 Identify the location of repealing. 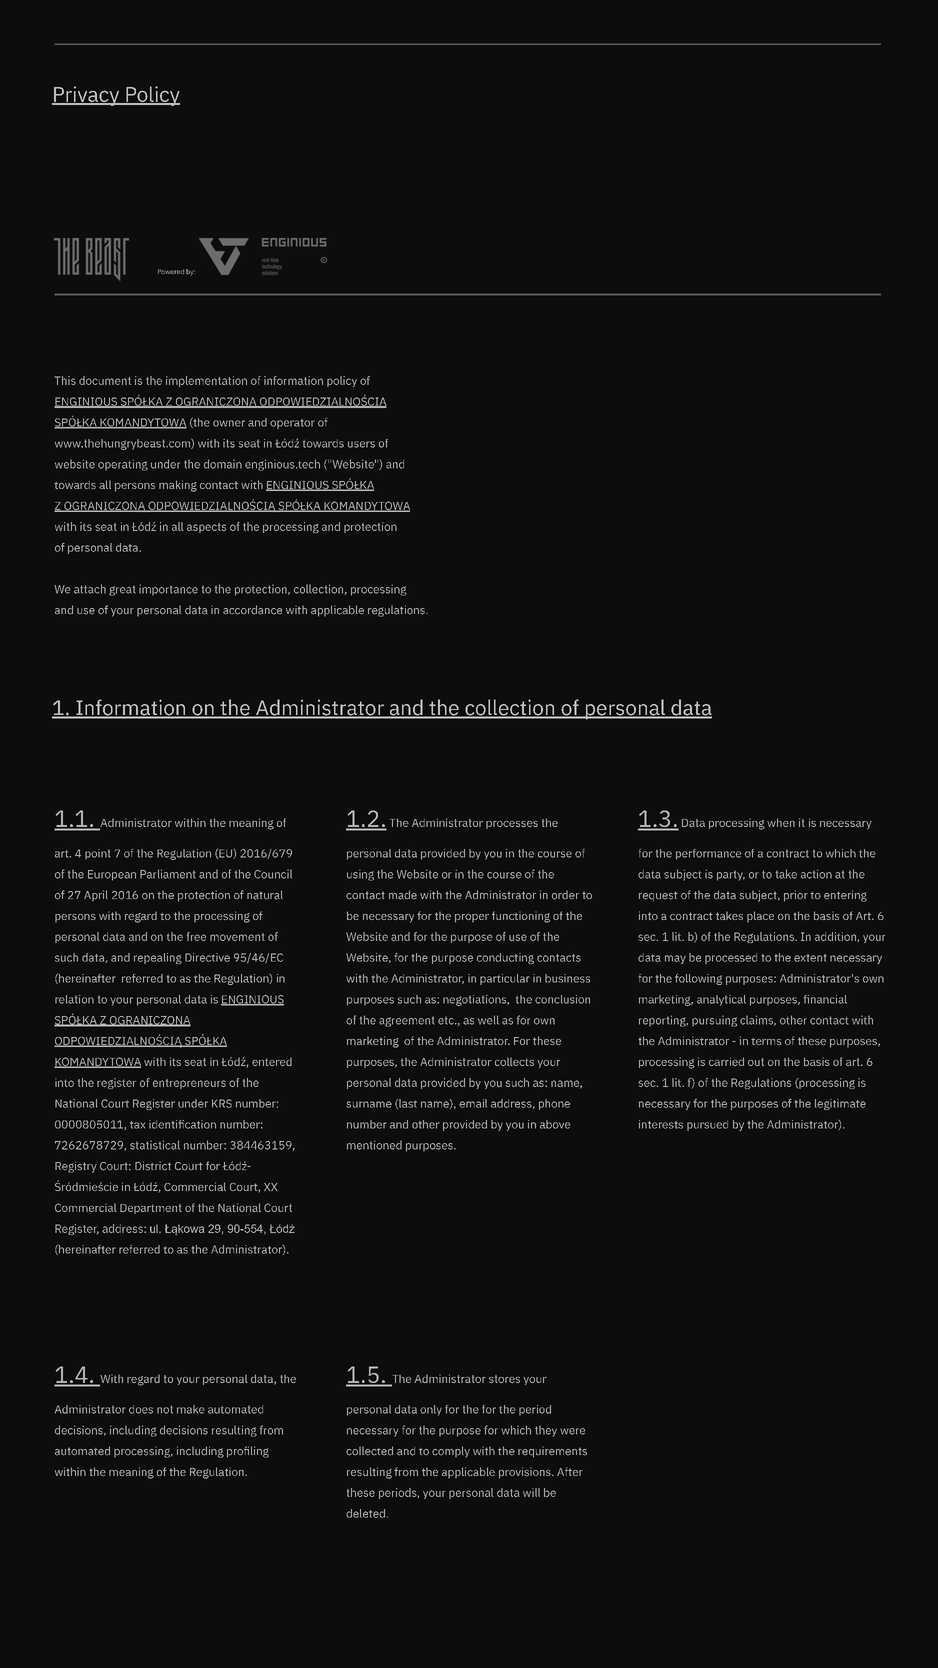
(158, 958).
